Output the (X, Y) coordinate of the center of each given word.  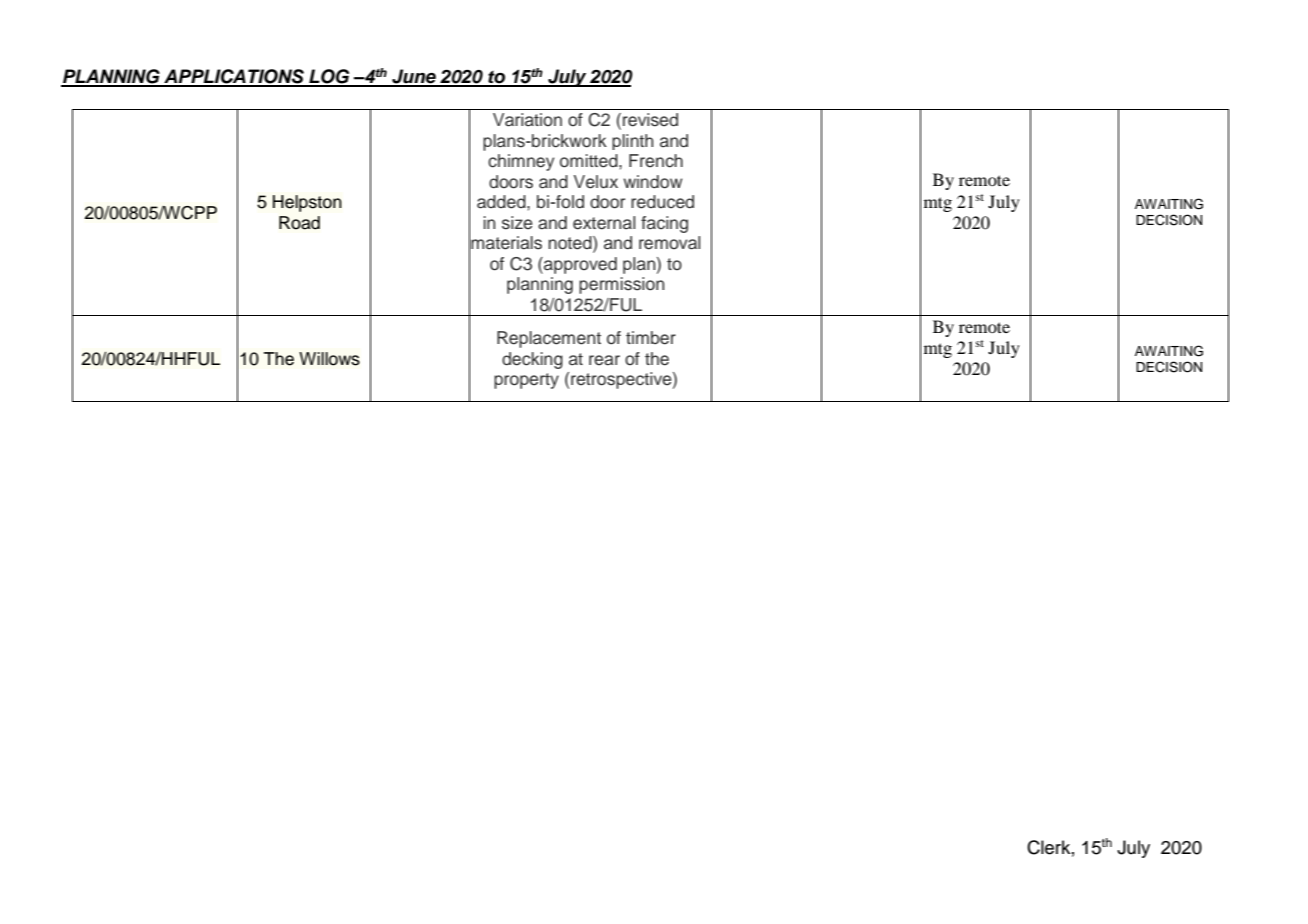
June (414, 77)
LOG (329, 77)
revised (650, 120)
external (604, 223)
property (526, 381)
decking (532, 360)
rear (604, 360)
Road (299, 223)
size (517, 223)
